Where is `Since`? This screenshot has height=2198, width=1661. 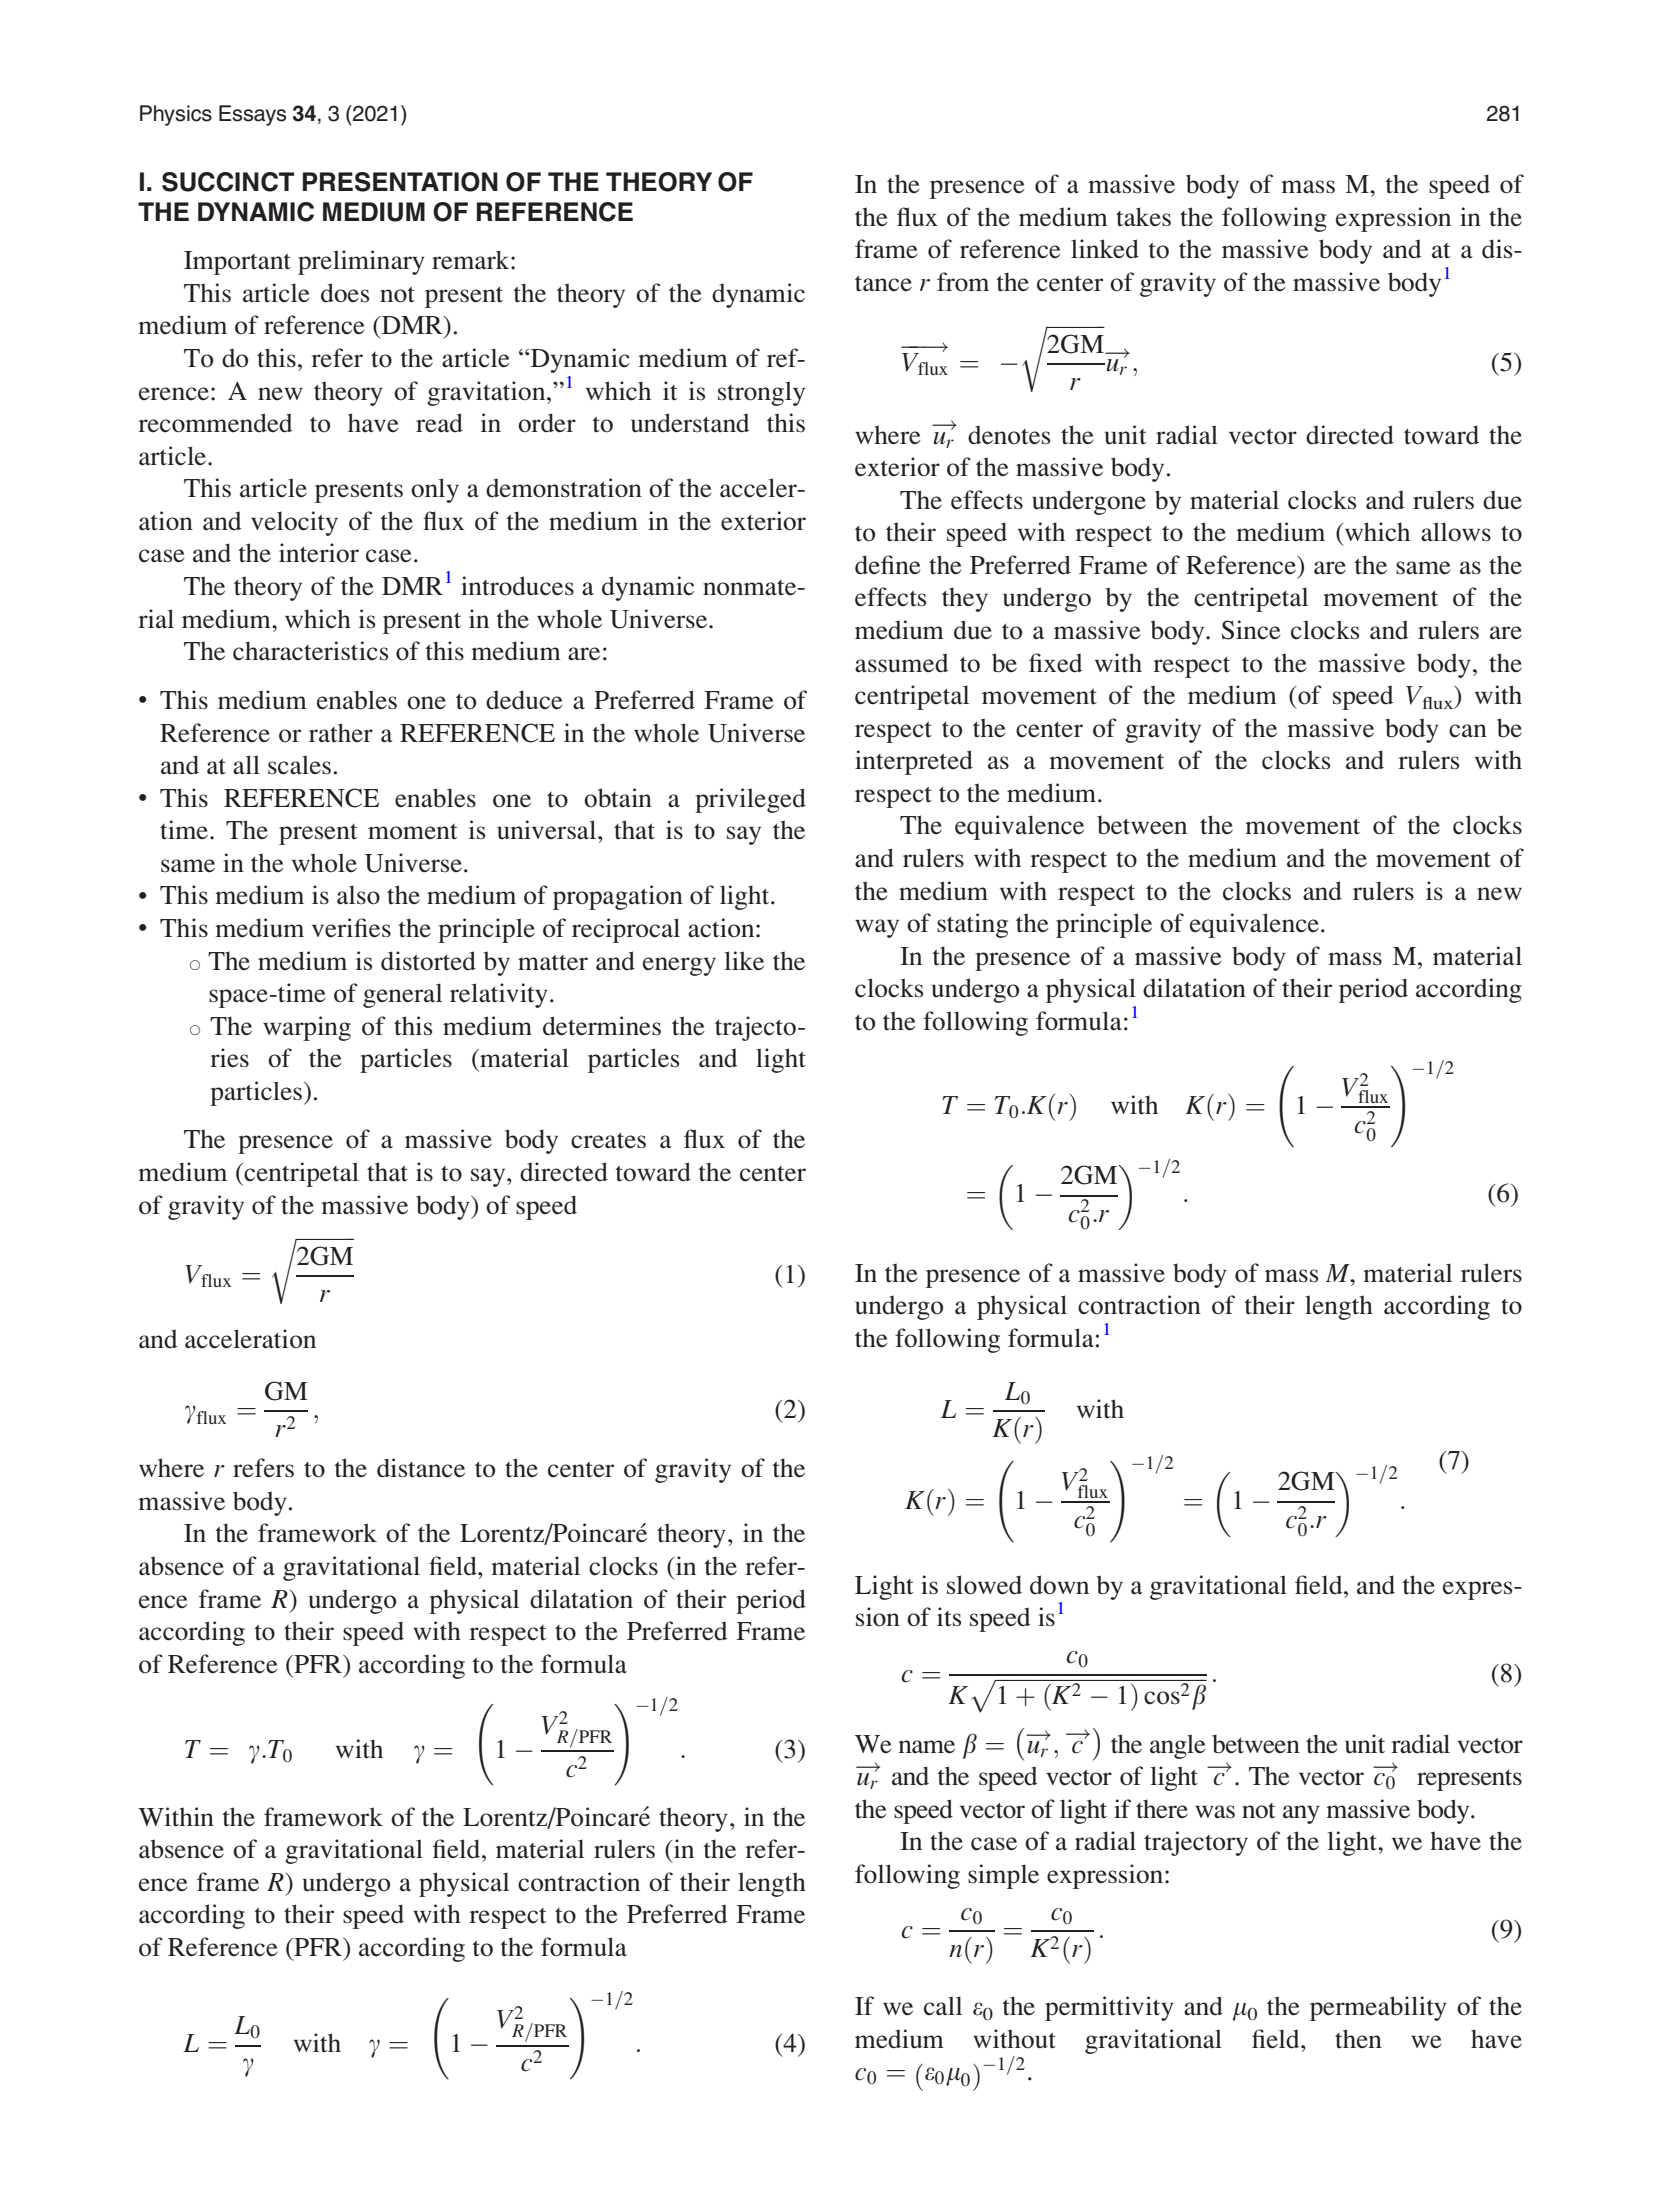 Since is located at coordinates (1251, 630).
